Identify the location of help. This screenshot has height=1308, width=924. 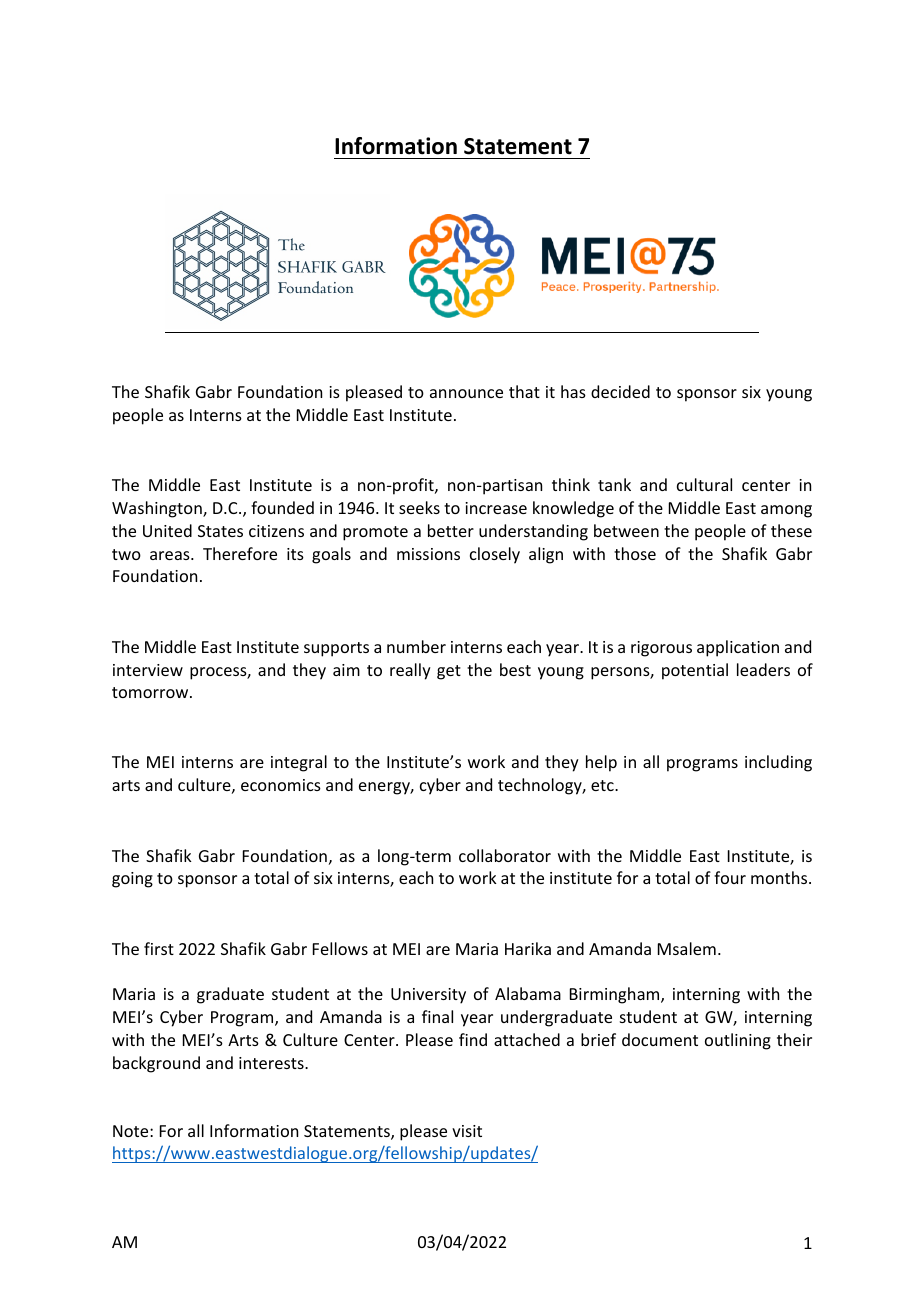
(601, 763).
